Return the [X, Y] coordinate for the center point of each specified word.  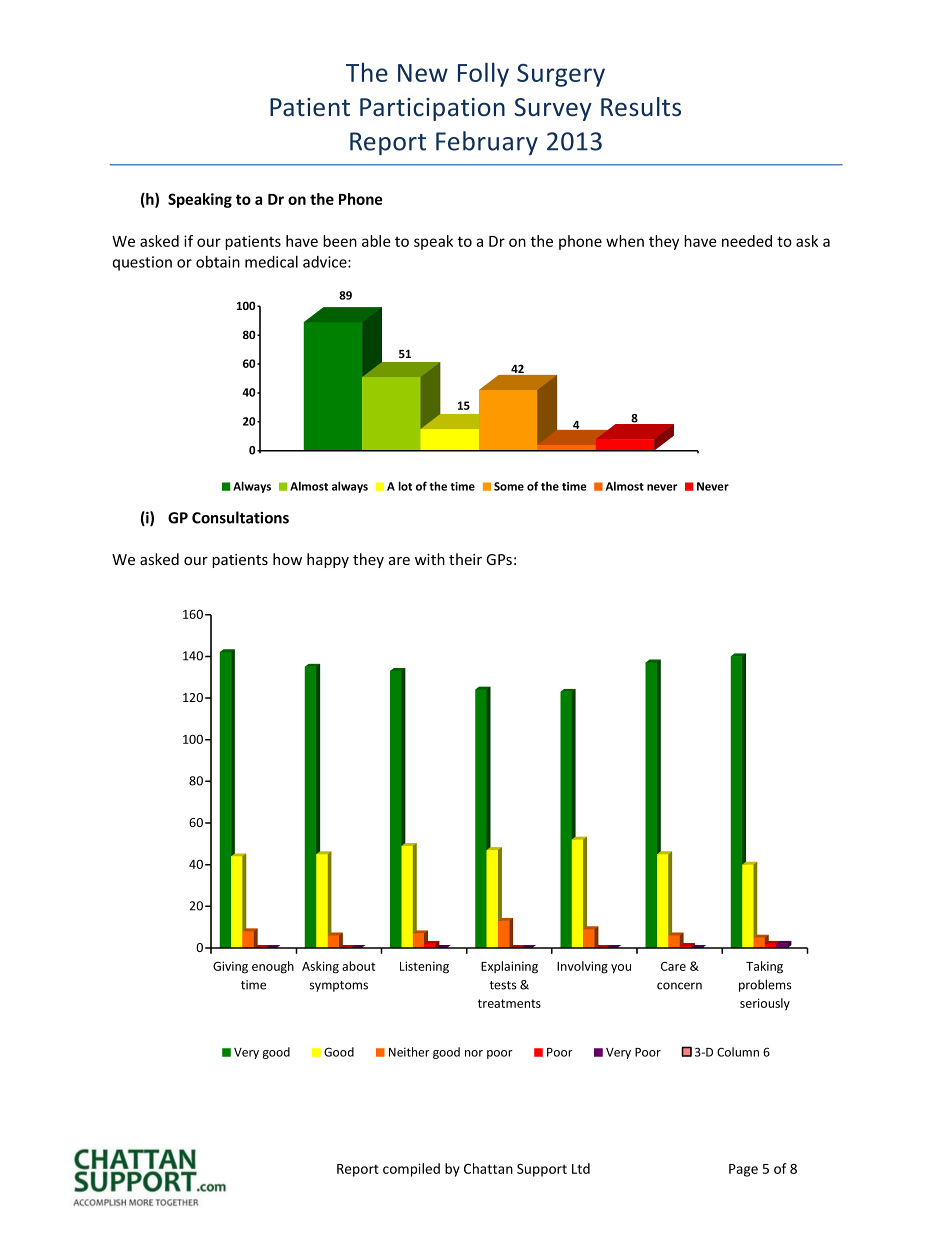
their [465, 559]
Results [641, 107]
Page [743, 1170]
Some [509, 486]
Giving [230, 967]
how [287, 559]
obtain [218, 262]
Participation [432, 109]
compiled [411, 1170]
